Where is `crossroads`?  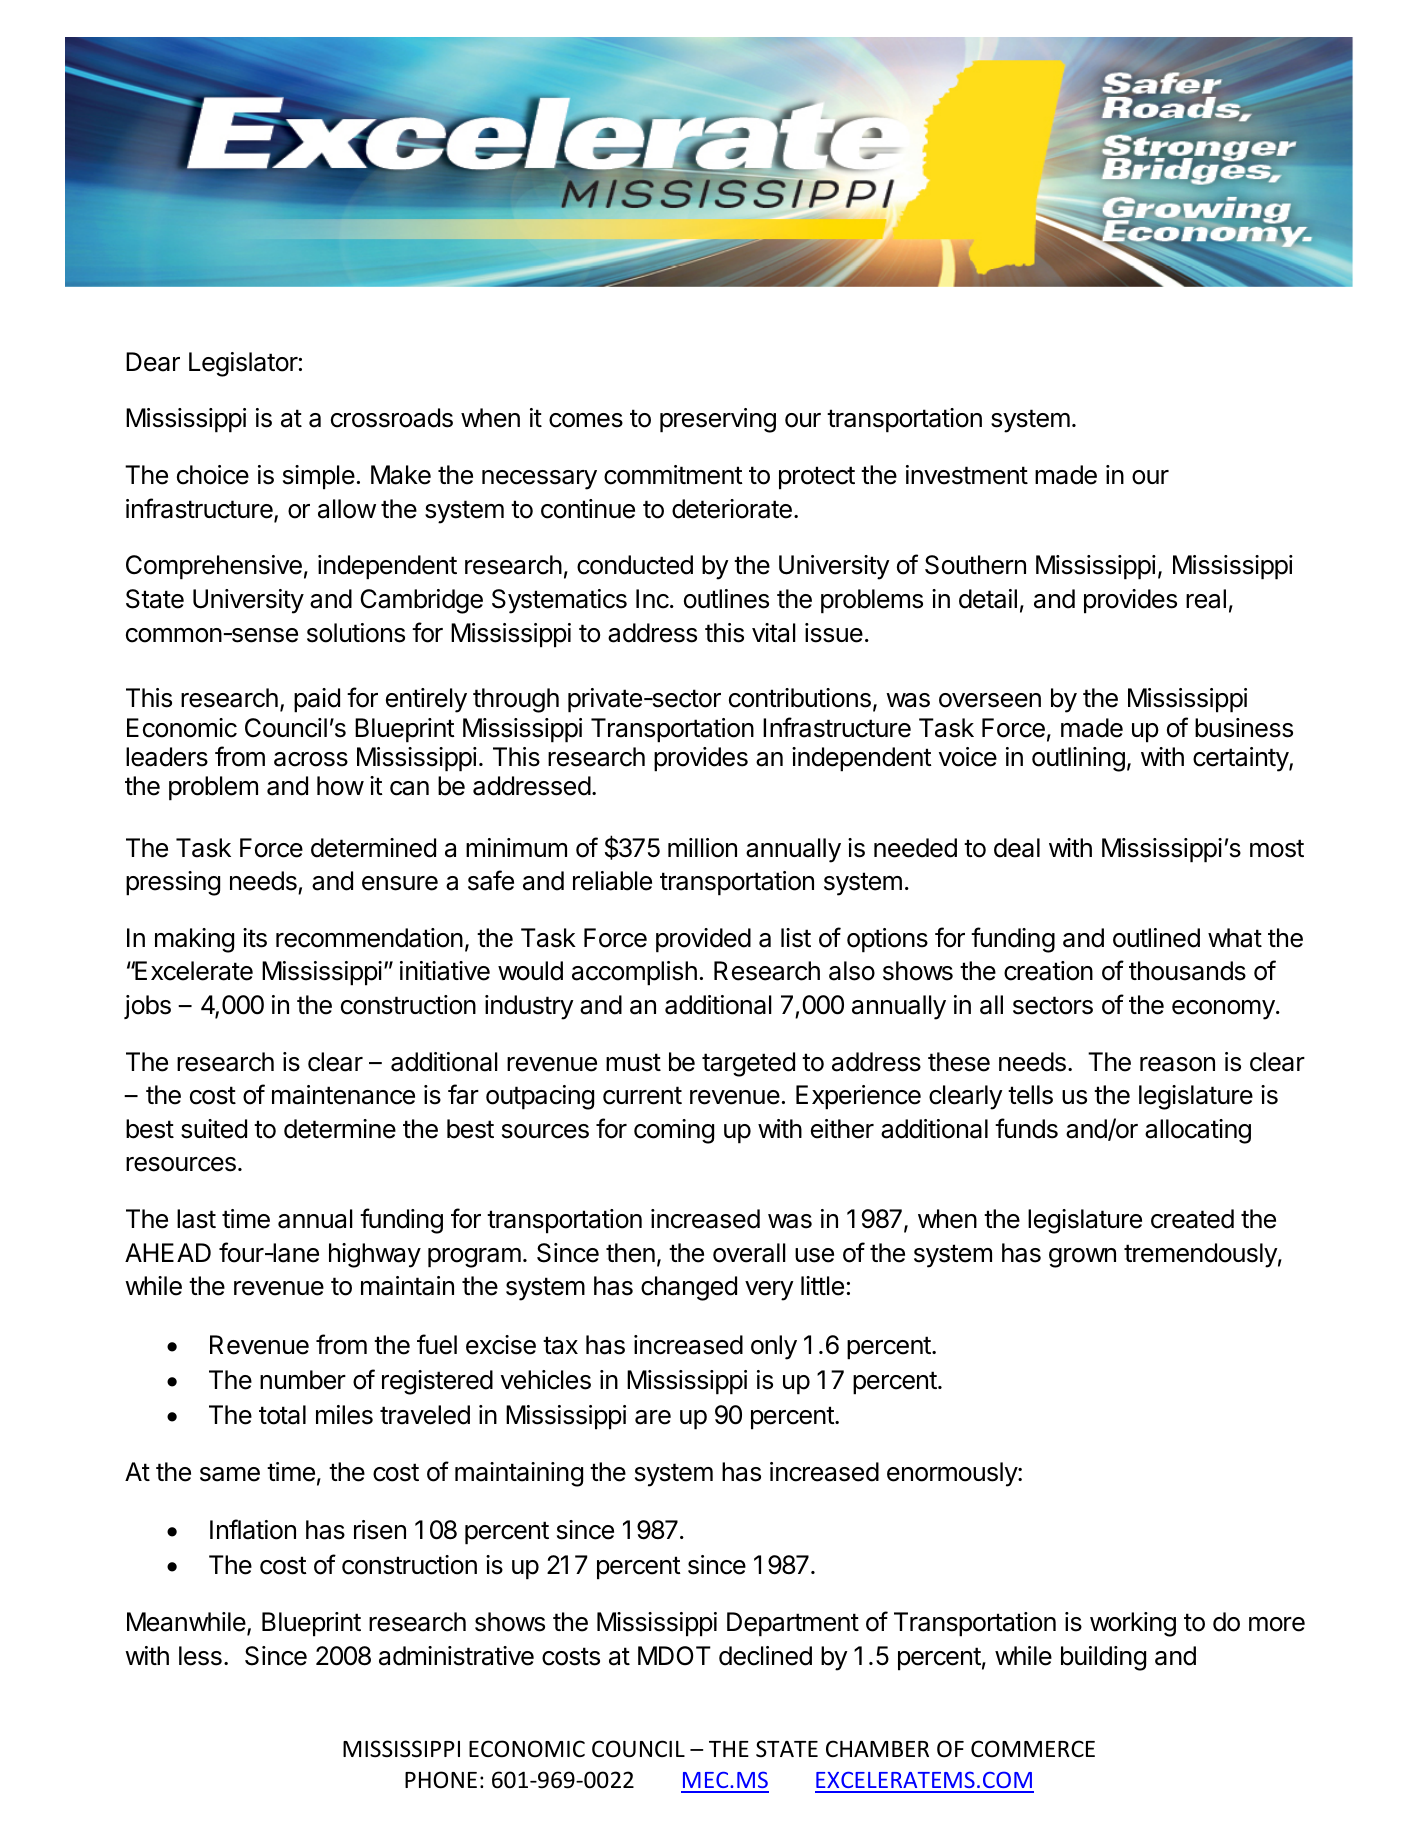 crossroads is located at coordinates (392, 418).
